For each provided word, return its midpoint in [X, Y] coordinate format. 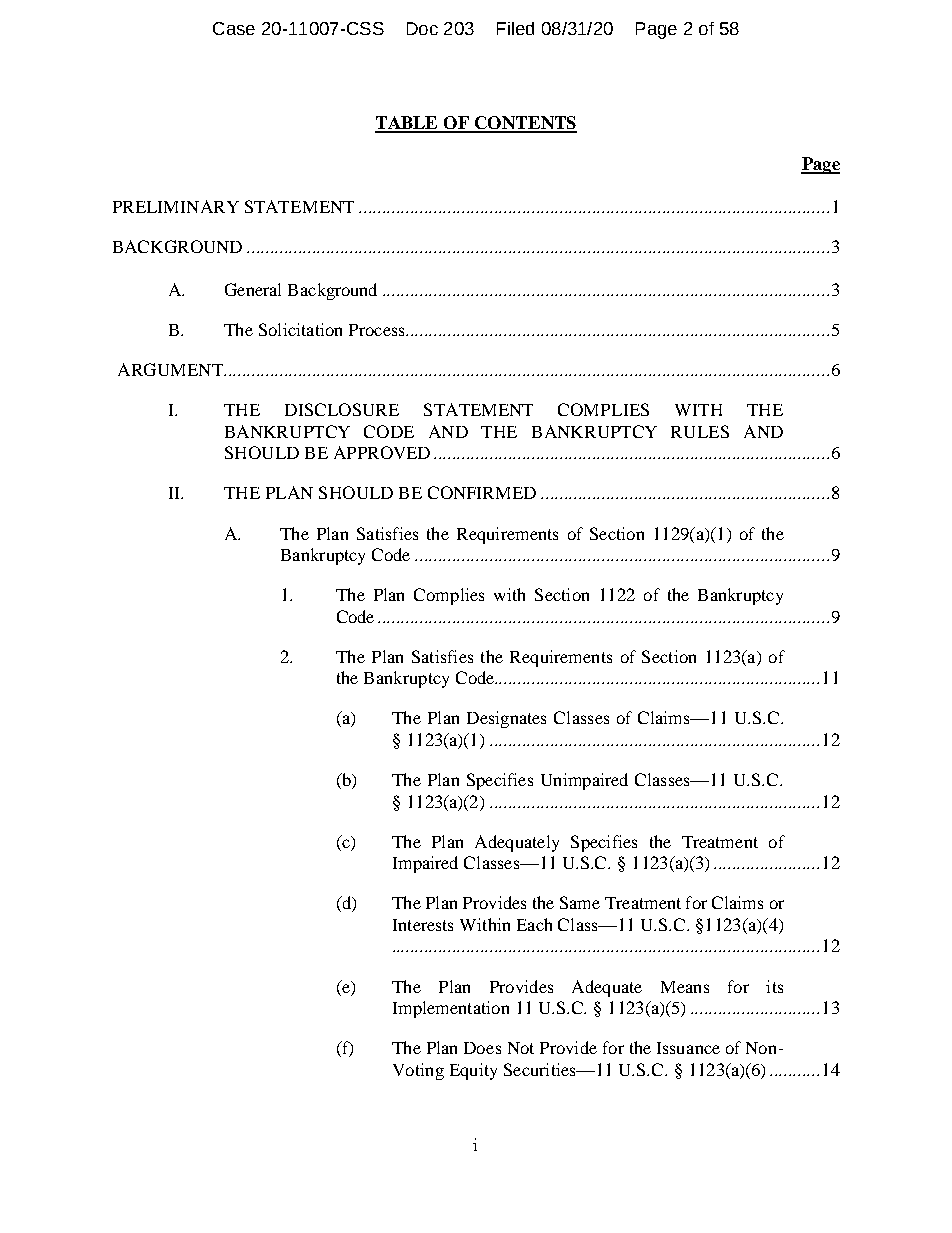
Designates [506, 719]
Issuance [688, 1048]
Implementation [451, 1009]
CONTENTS [525, 124]
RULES [700, 431]
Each [534, 924]
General [253, 289]
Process [376, 330]
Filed [515, 28]
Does [482, 1048]
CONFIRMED [482, 492]
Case [234, 28]
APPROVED [382, 452]
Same [580, 902]
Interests [423, 925]
